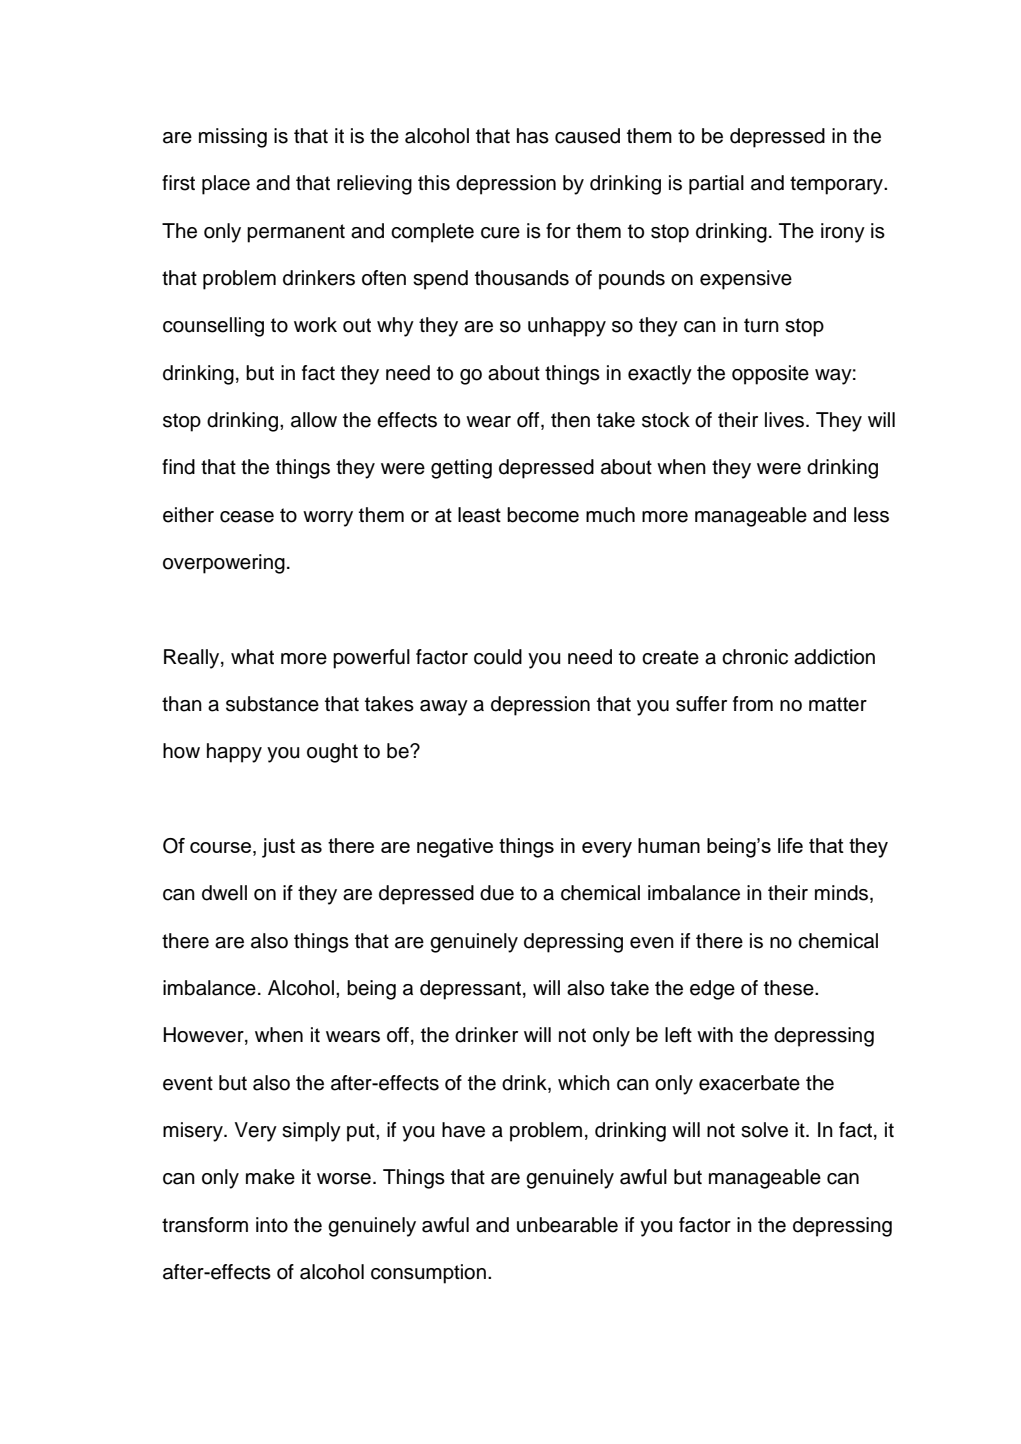 The image size is (1021, 1444). I want to click on has, so click(533, 136).
